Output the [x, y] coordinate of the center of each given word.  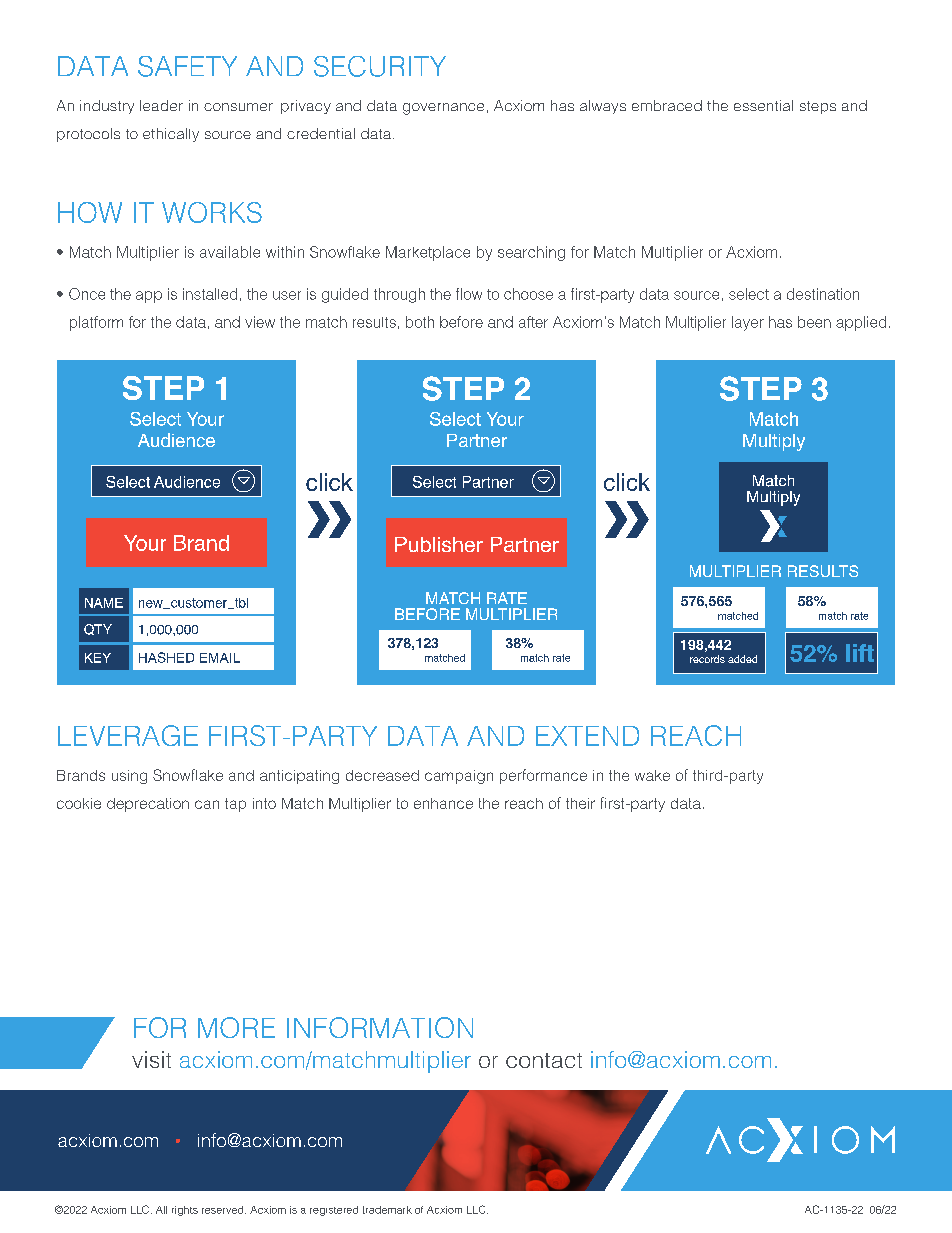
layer [748, 323]
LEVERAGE [128, 735]
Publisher [439, 544]
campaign [459, 777]
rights [185, 1211]
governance [443, 109]
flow [469, 294]
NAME [104, 603]
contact [544, 1060]
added [742, 659]
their [580, 803]
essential [763, 105]
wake [652, 775]
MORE [236, 1027]
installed [210, 294]
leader [161, 105]
